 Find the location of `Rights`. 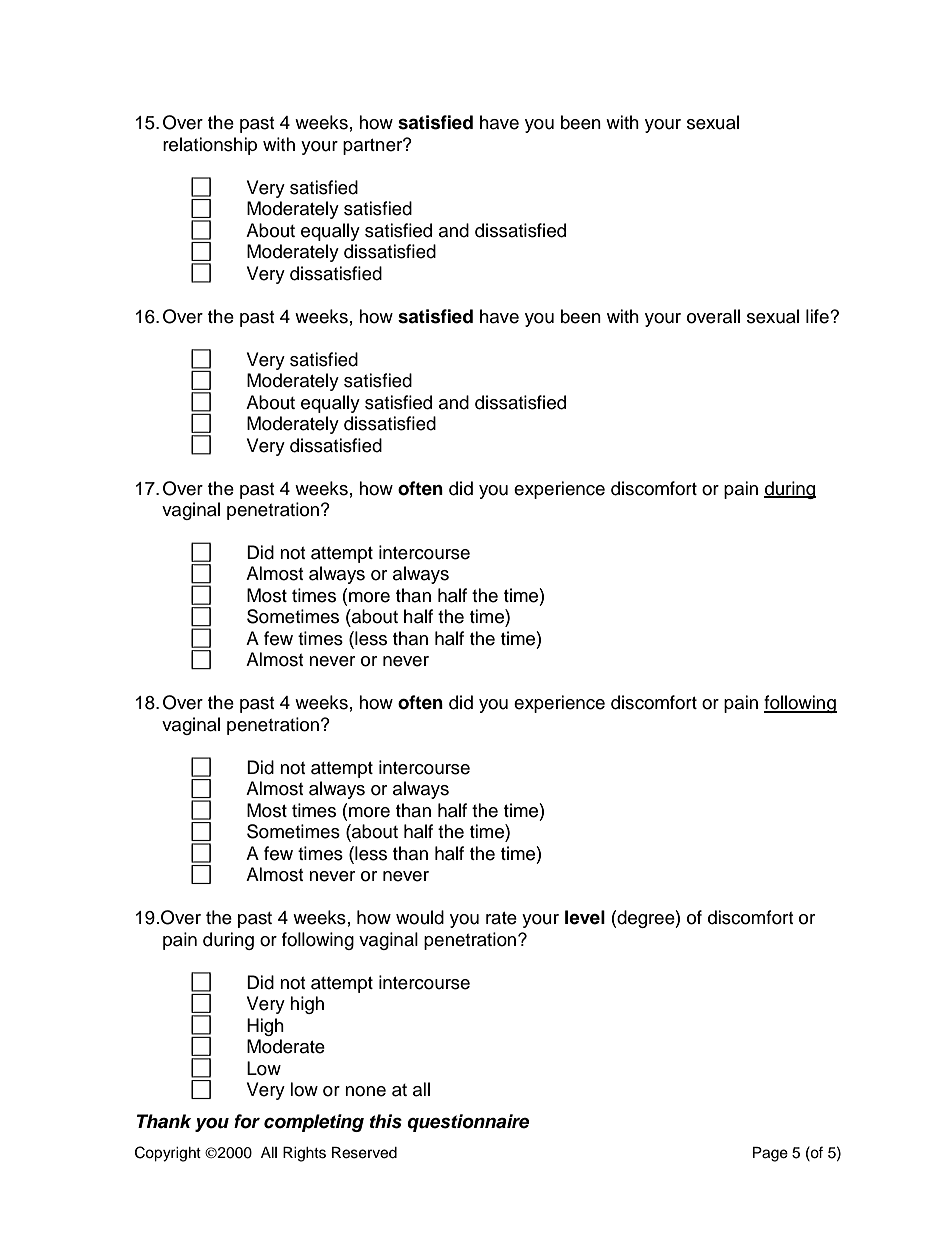

Rights is located at coordinates (304, 1154).
